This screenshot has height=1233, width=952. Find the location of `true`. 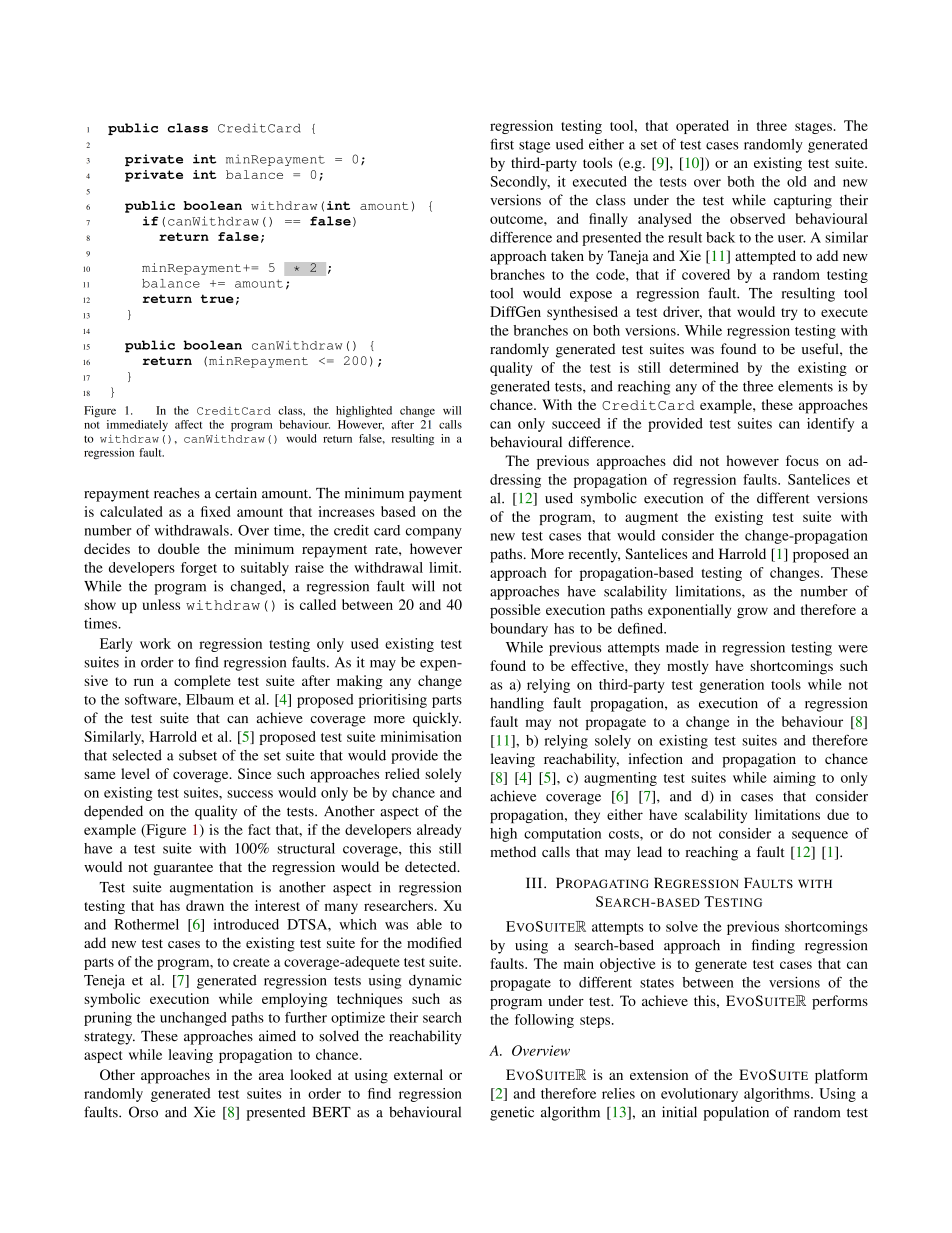

true is located at coordinates (217, 298).
